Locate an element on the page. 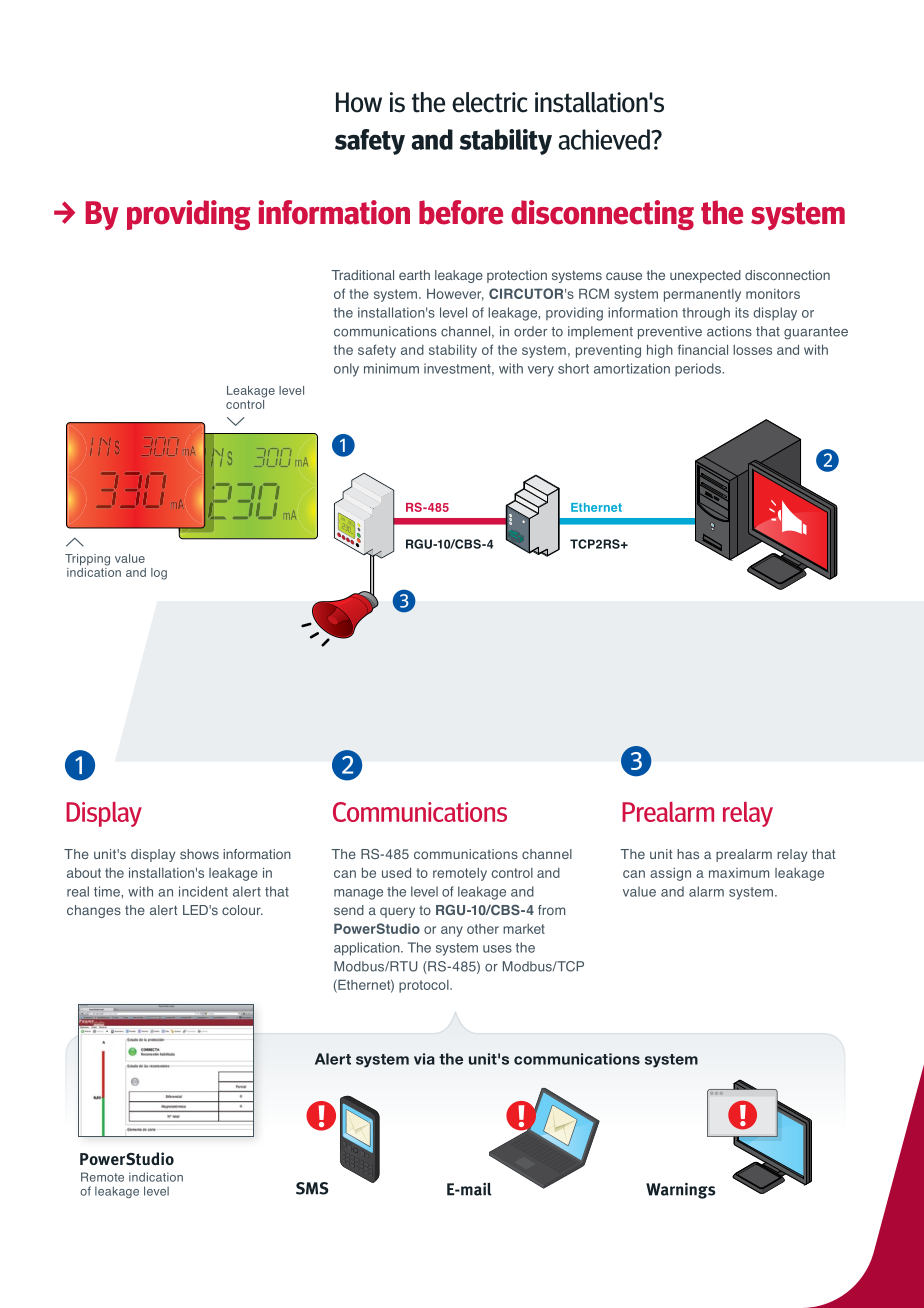 This image has height=1308, width=924. Traditional is located at coordinates (362, 275).
